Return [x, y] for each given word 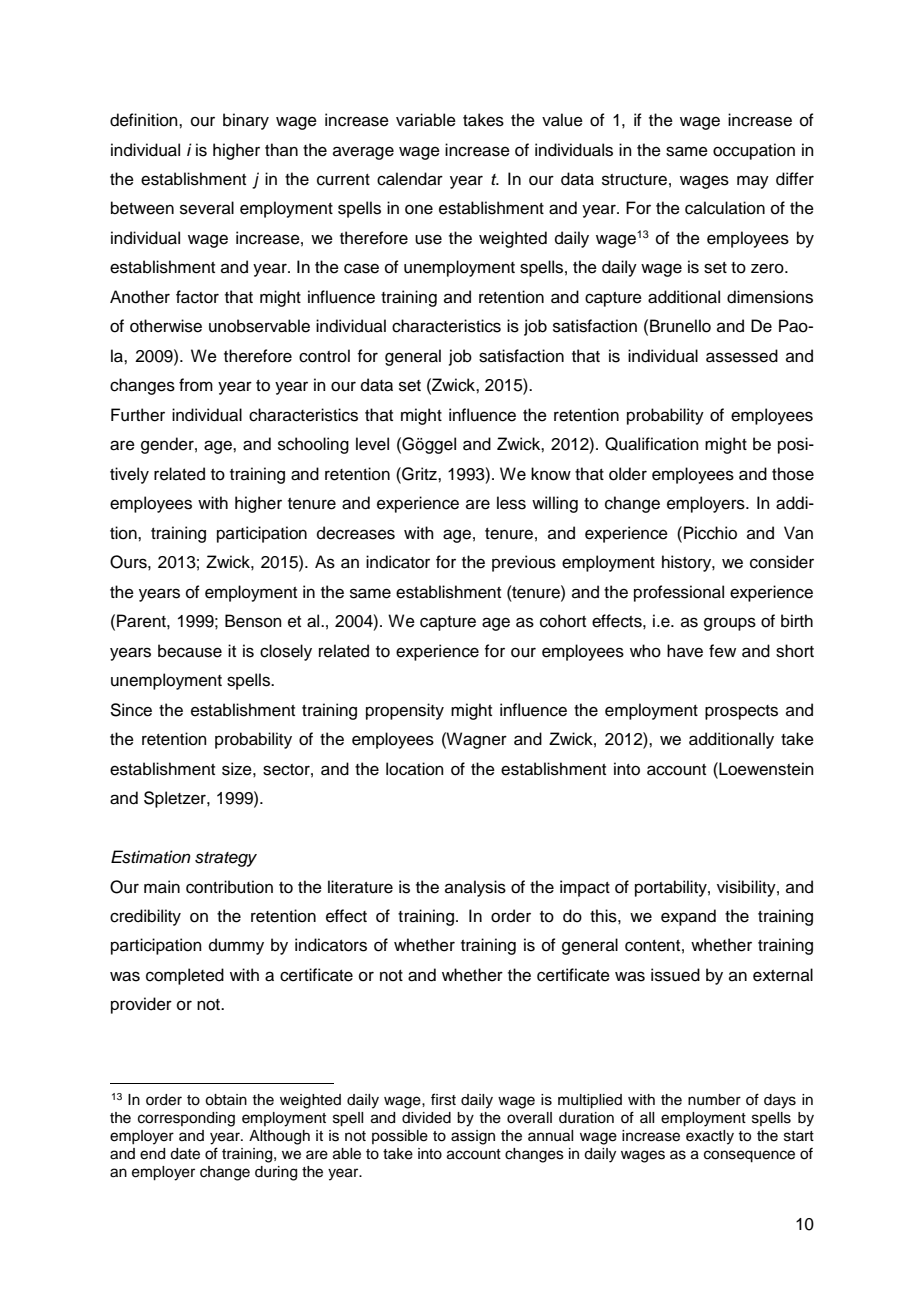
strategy [226, 859]
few [722, 651]
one [419, 209]
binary [246, 121]
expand [688, 917]
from [196, 385]
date [185, 1154]
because [190, 651]
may [753, 182]
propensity [405, 711]
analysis [475, 888]
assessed [742, 356]
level [372, 444]
